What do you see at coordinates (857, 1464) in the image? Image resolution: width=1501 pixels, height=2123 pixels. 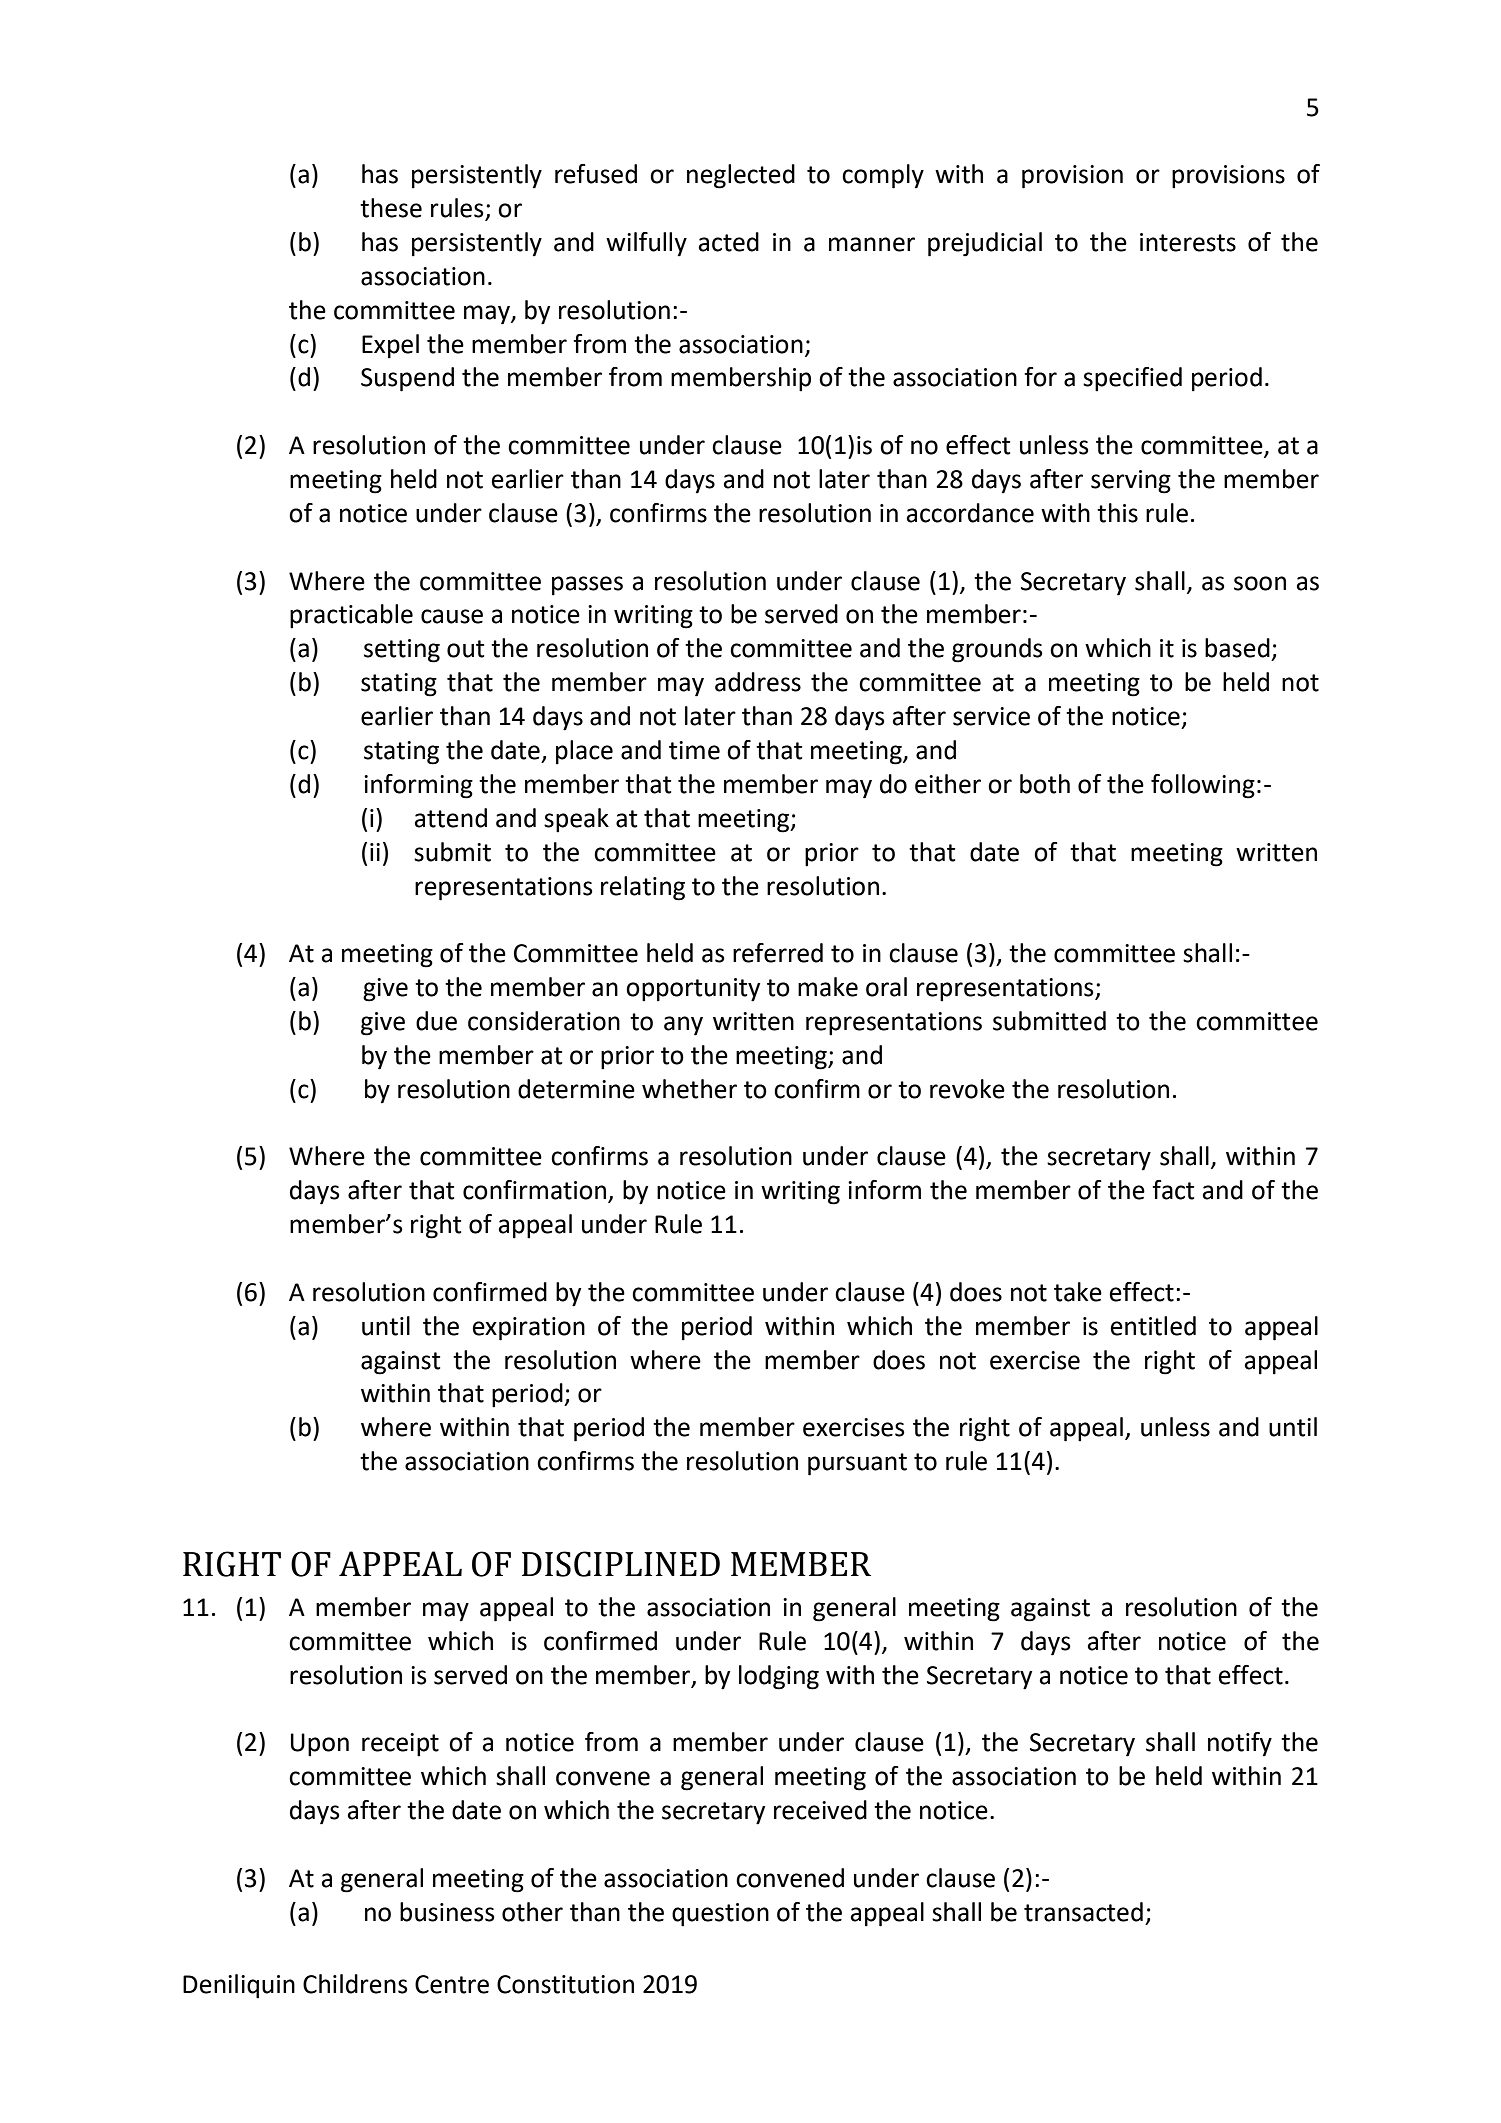 I see `pursuant` at bounding box center [857, 1464].
